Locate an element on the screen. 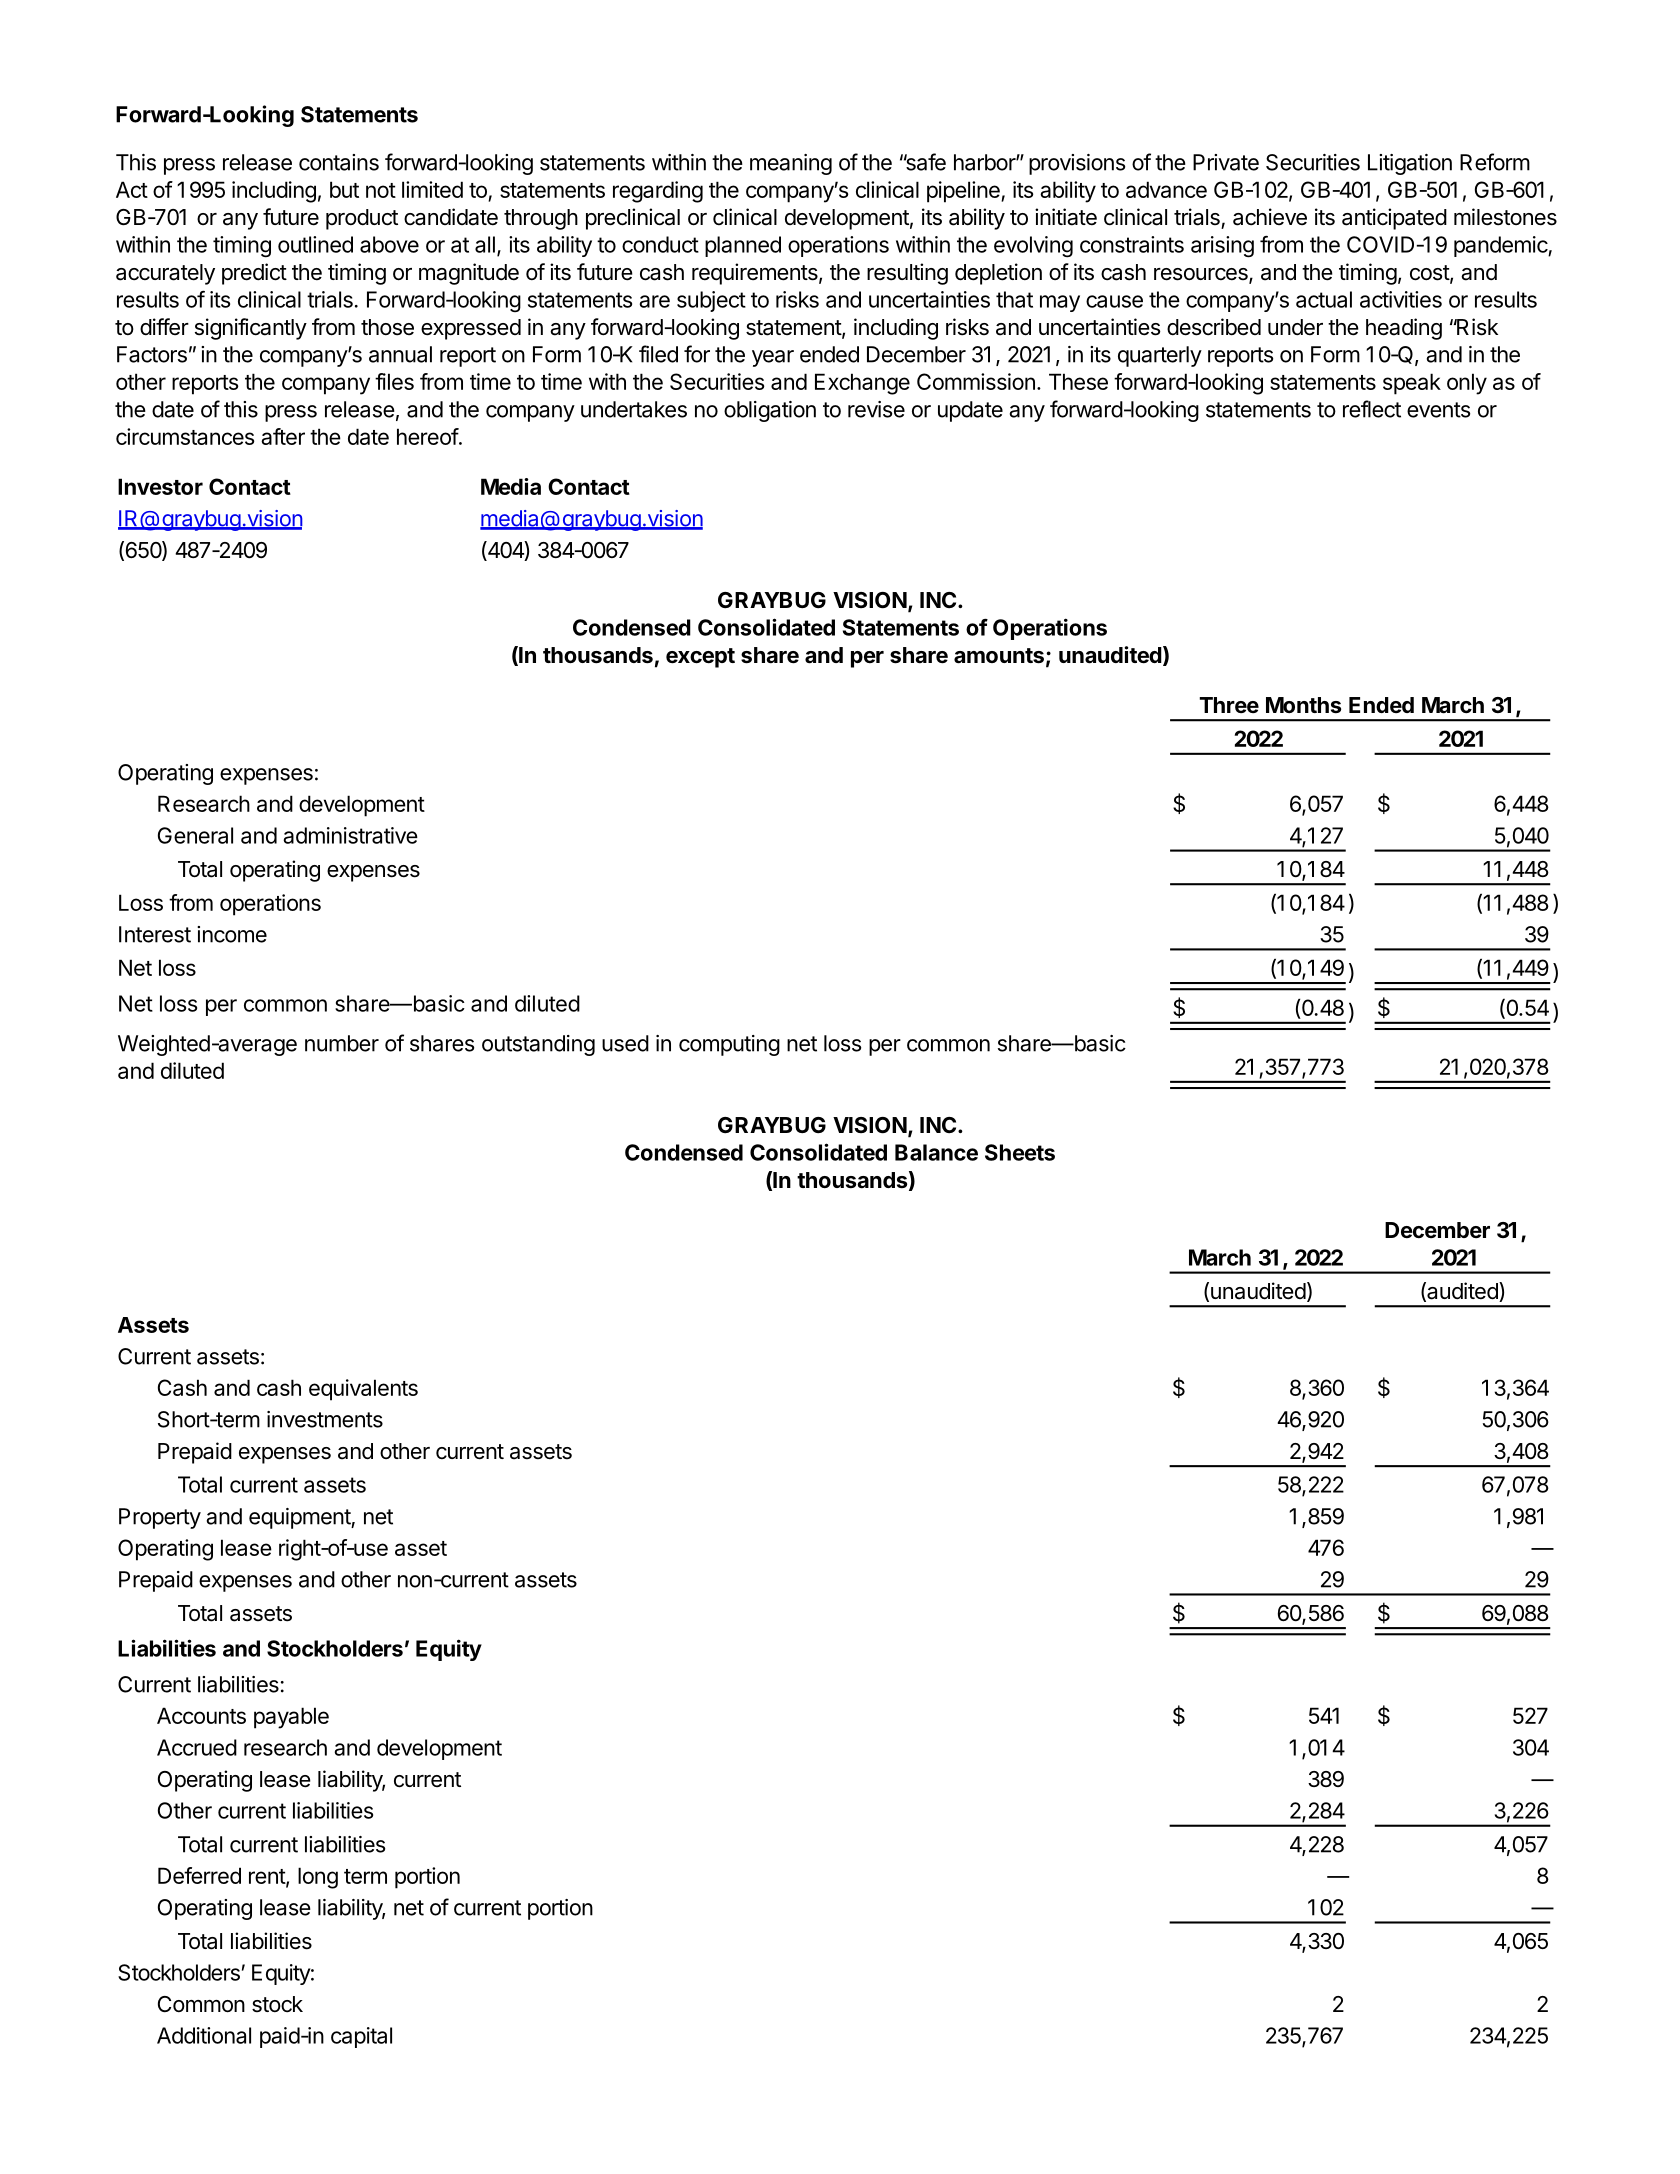  outlined is located at coordinates (315, 244).
